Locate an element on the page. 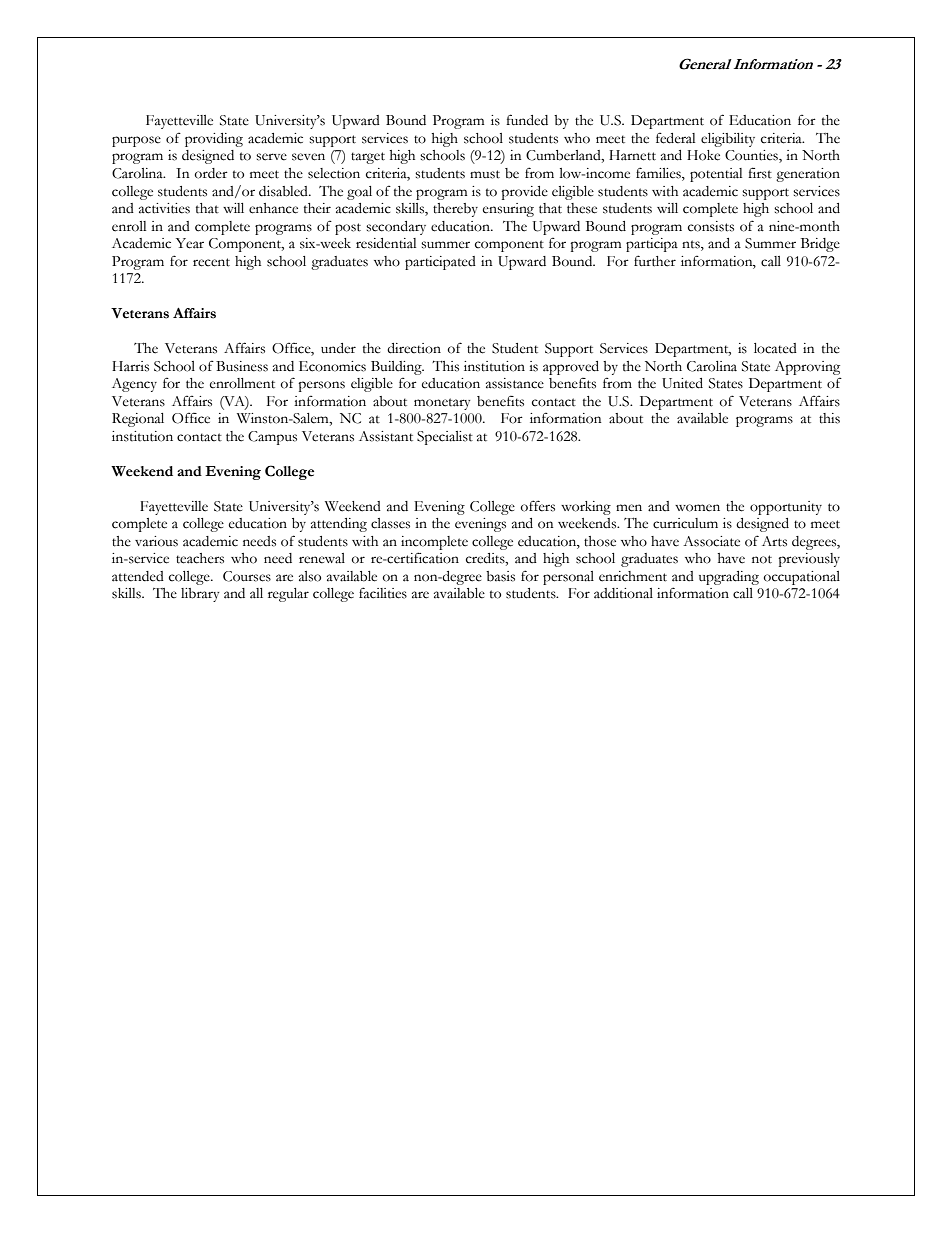  basis is located at coordinates (500, 576).
